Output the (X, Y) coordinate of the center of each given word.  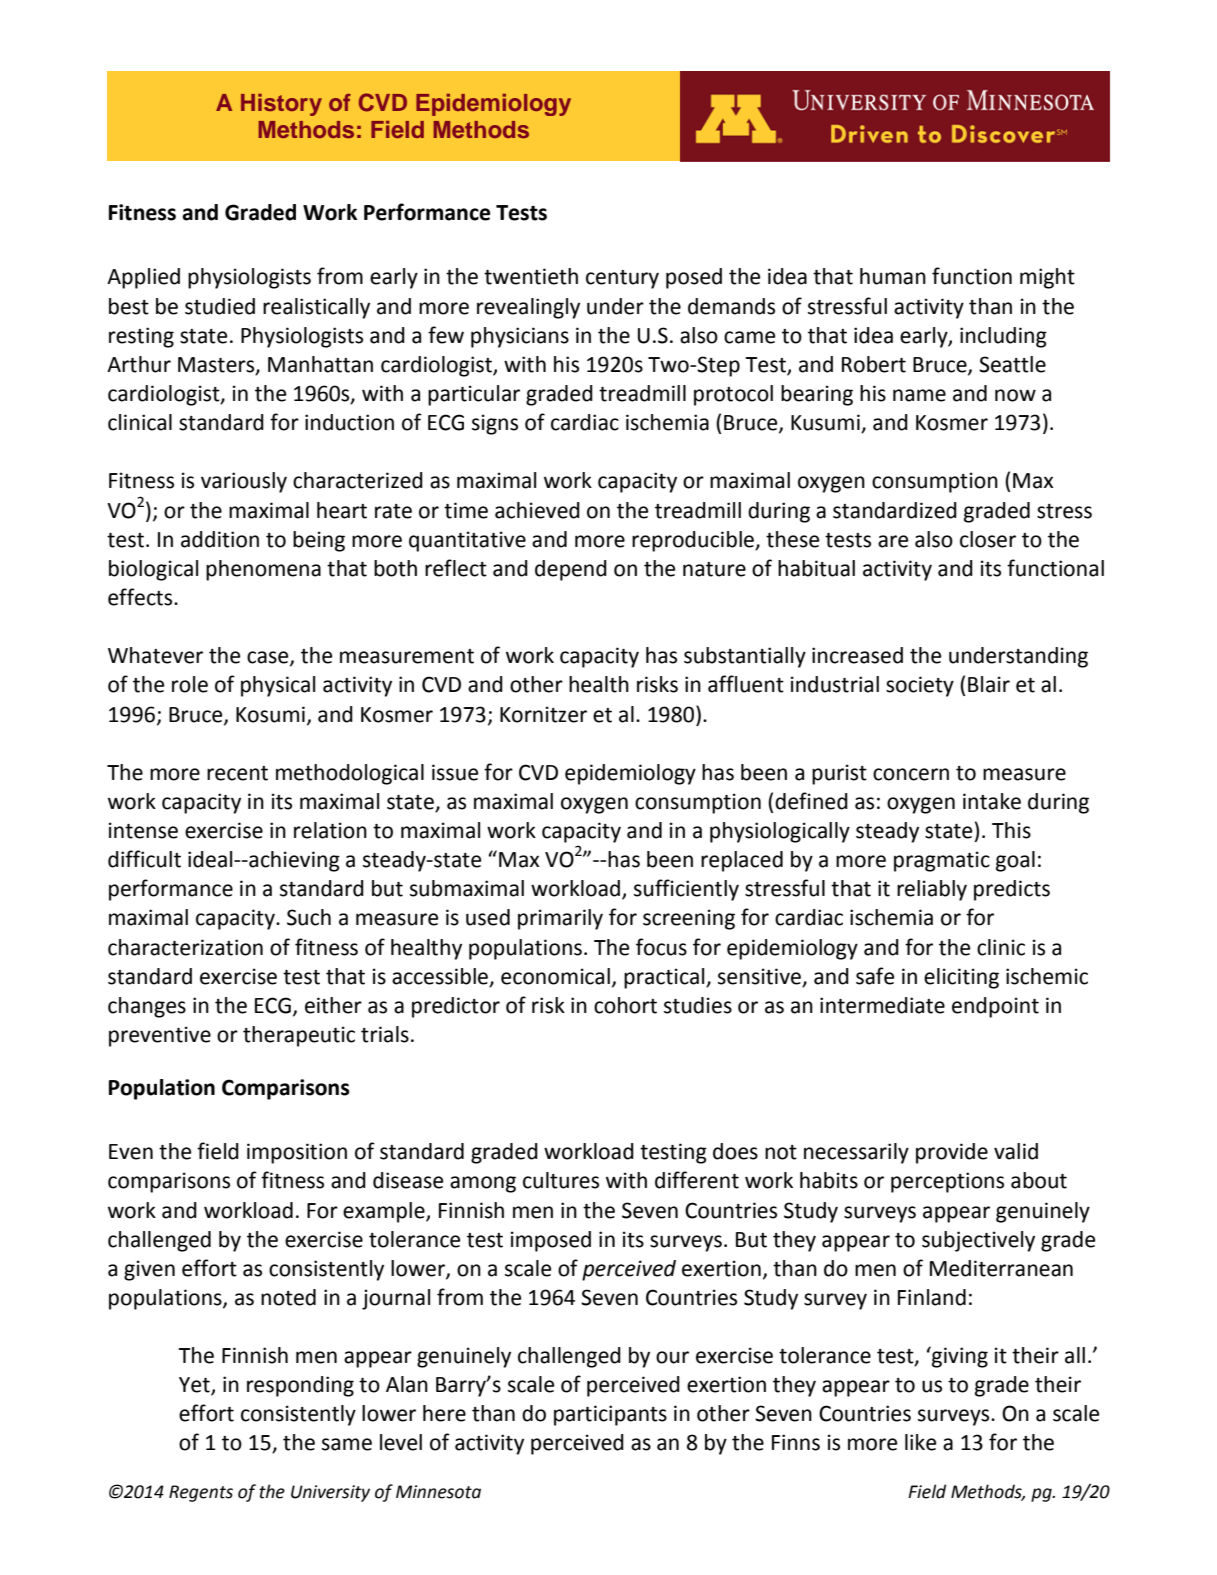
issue (455, 772)
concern (911, 774)
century (622, 279)
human (893, 276)
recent (237, 773)
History (281, 105)
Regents (201, 1493)
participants (610, 1415)
